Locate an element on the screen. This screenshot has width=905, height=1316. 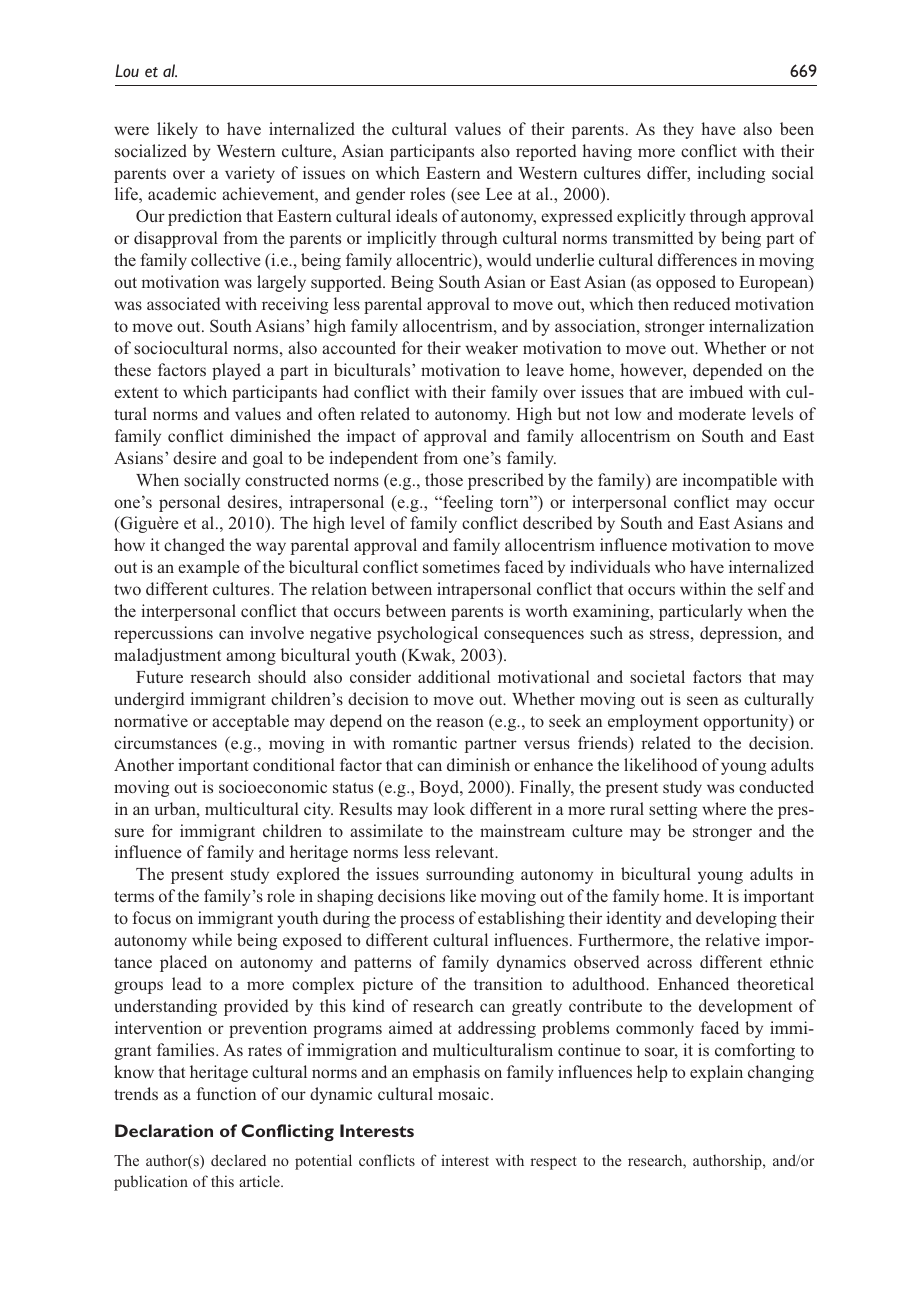
feeling is located at coordinates (467, 503).
